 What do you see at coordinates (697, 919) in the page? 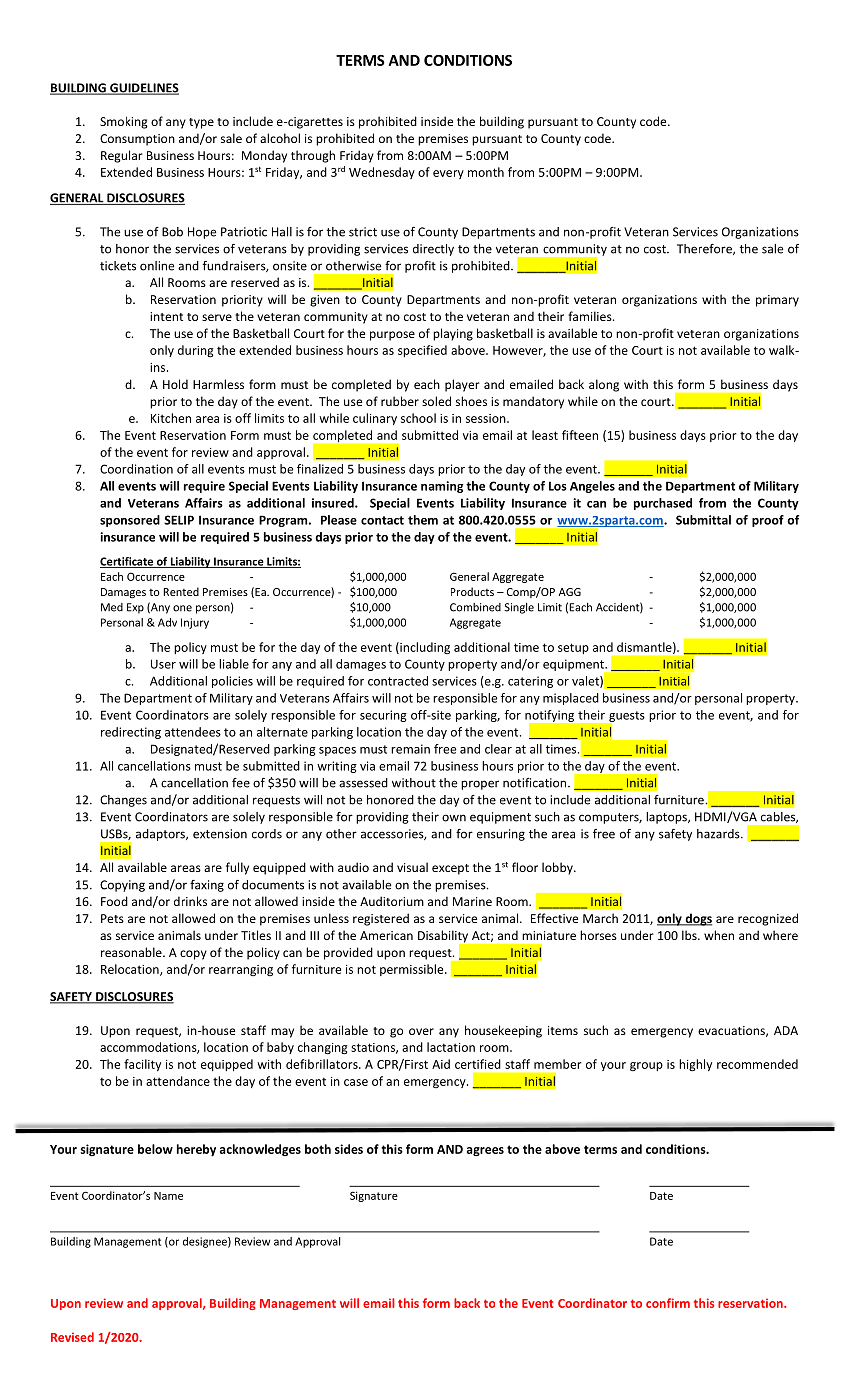
I see `dogs` at bounding box center [697, 919].
